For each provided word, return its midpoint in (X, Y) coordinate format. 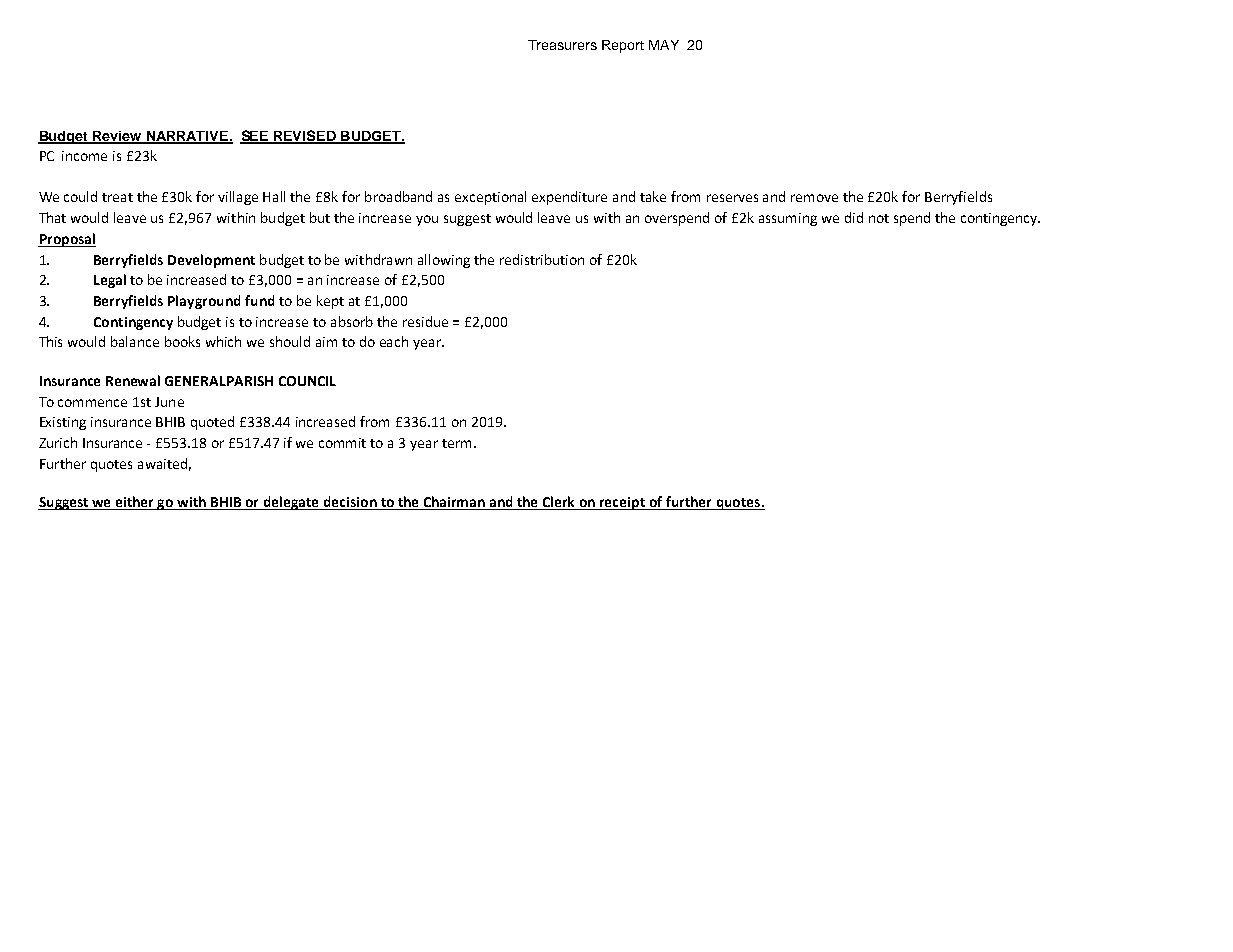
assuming (788, 219)
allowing (444, 261)
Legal (110, 281)
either (135, 503)
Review (117, 137)
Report (623, 46)
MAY (664, 45)
